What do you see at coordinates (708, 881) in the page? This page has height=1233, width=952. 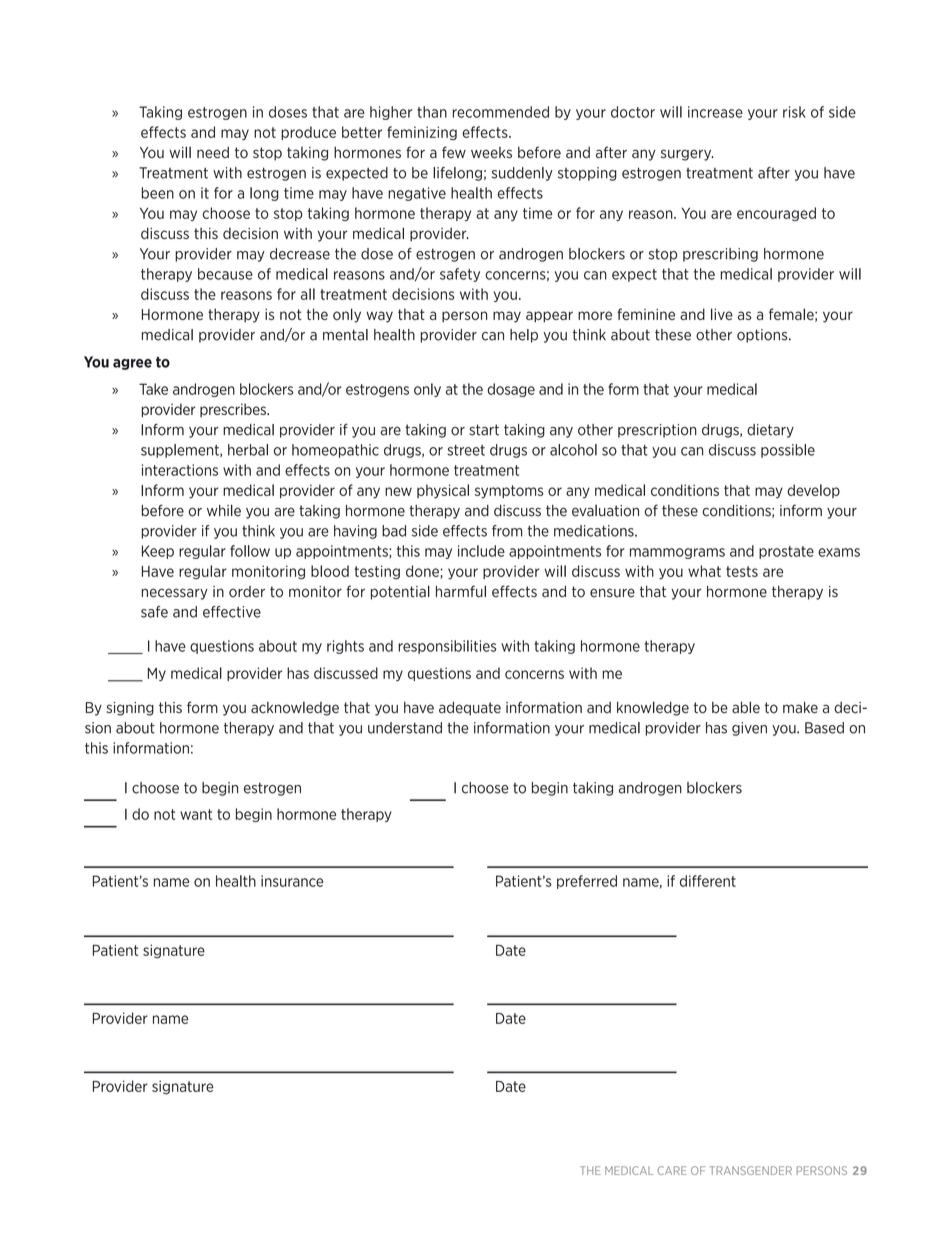 I see `different` at bounding box center [708, 881].
